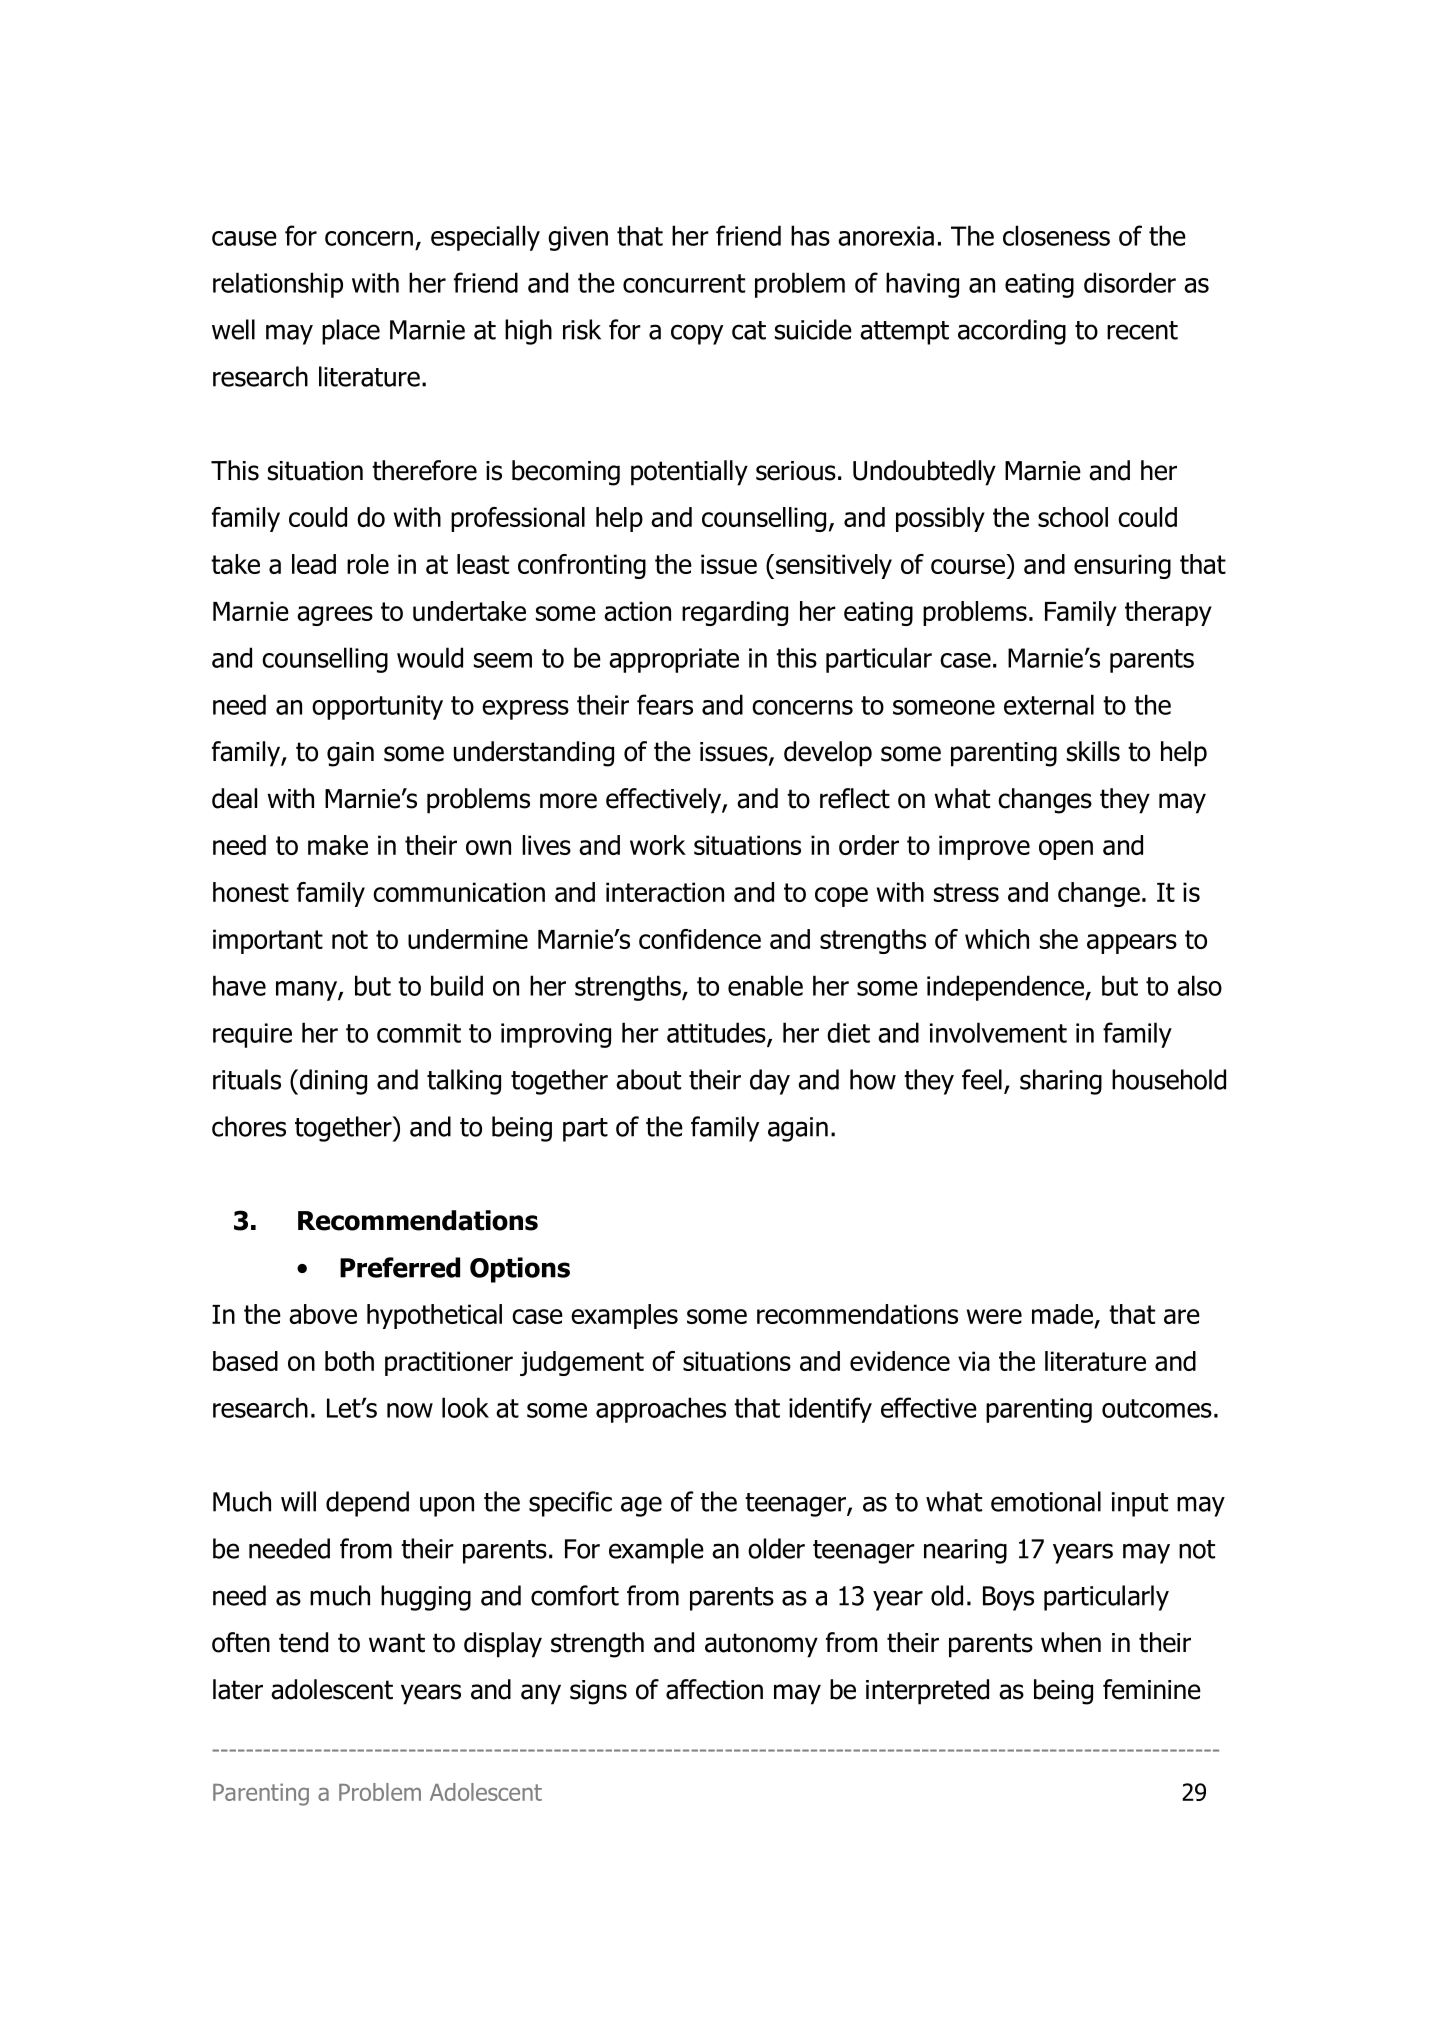 The width and height of the image is (1439, 2036). What do you see at coordinates (661, 1410) in the image?
I see `approaches` at bounding box center [661, 1410].
